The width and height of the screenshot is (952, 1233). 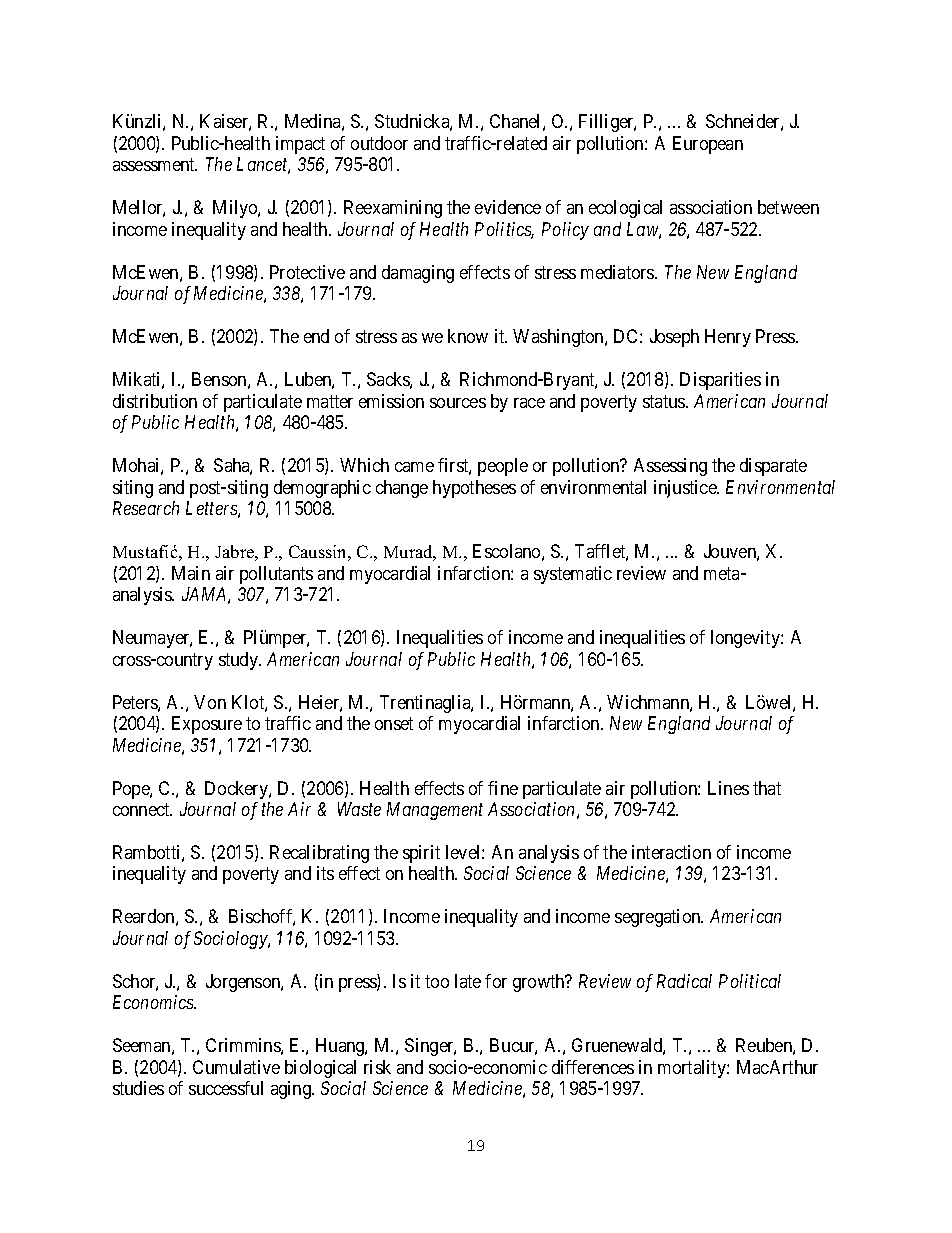 What do you see at coordinates (155, 165) in the screenshot?
I see `assessment` at bounding box center [155, 165].
